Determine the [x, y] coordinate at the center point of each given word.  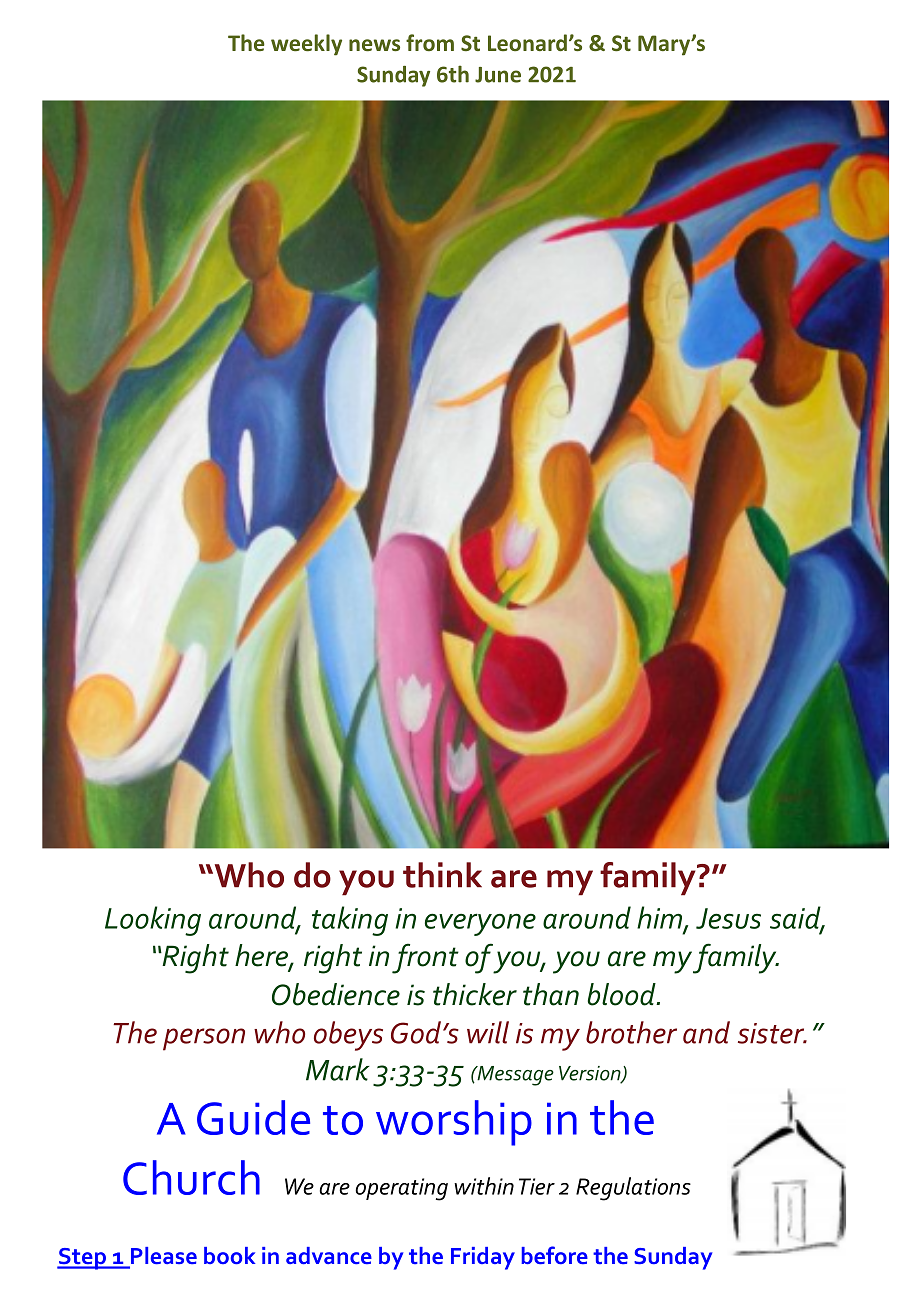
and [706, 1032]
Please [162, 1257]
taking [350, 921]
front [425, 958]
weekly [306, 45]
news [374, 45]
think [442, 875]
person [204, 1039]
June [498, 75]
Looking [153, 921]
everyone [480, 924]
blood [623, 994]
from [430, 42]
